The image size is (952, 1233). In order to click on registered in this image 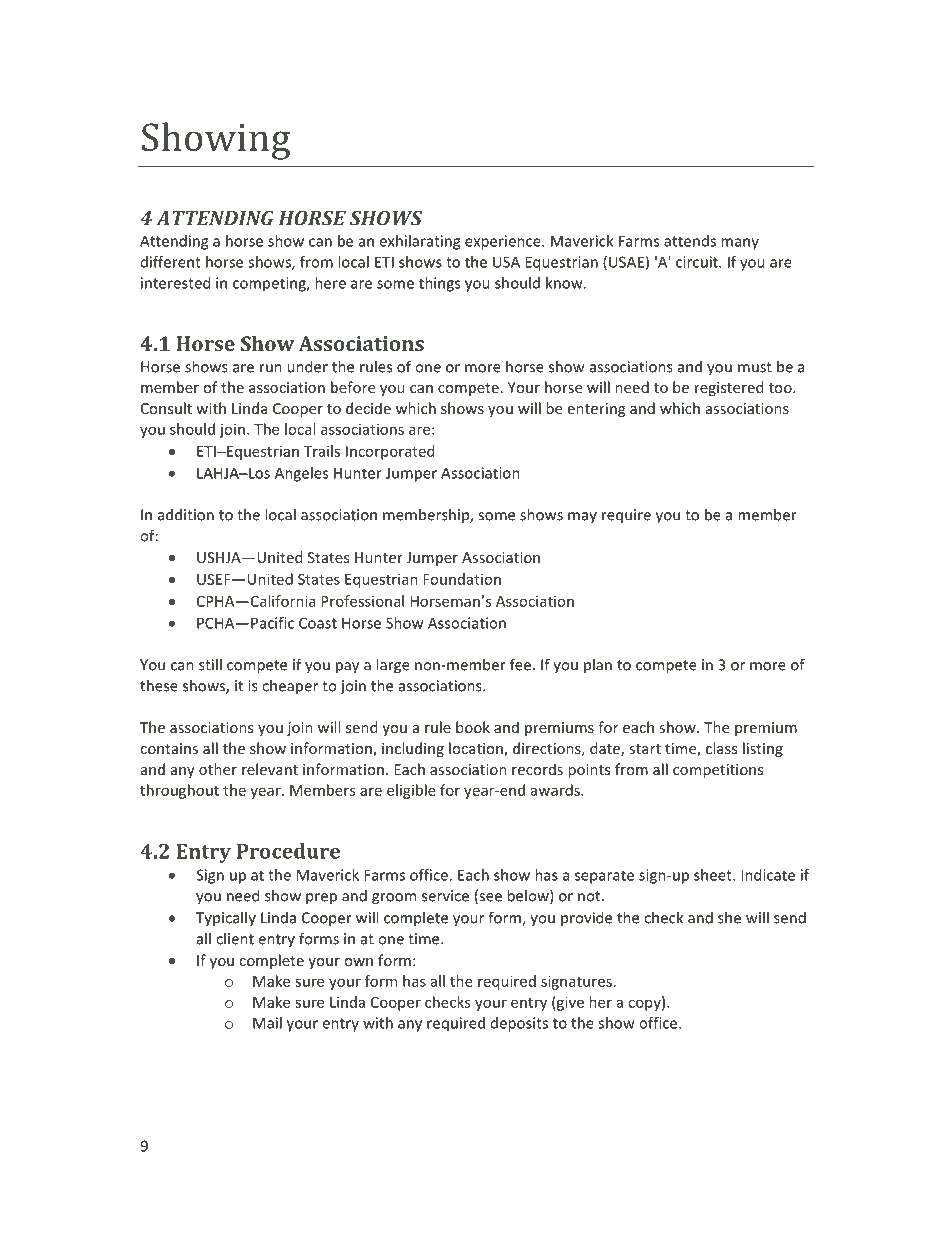, I will do `click(729, 388)`.
